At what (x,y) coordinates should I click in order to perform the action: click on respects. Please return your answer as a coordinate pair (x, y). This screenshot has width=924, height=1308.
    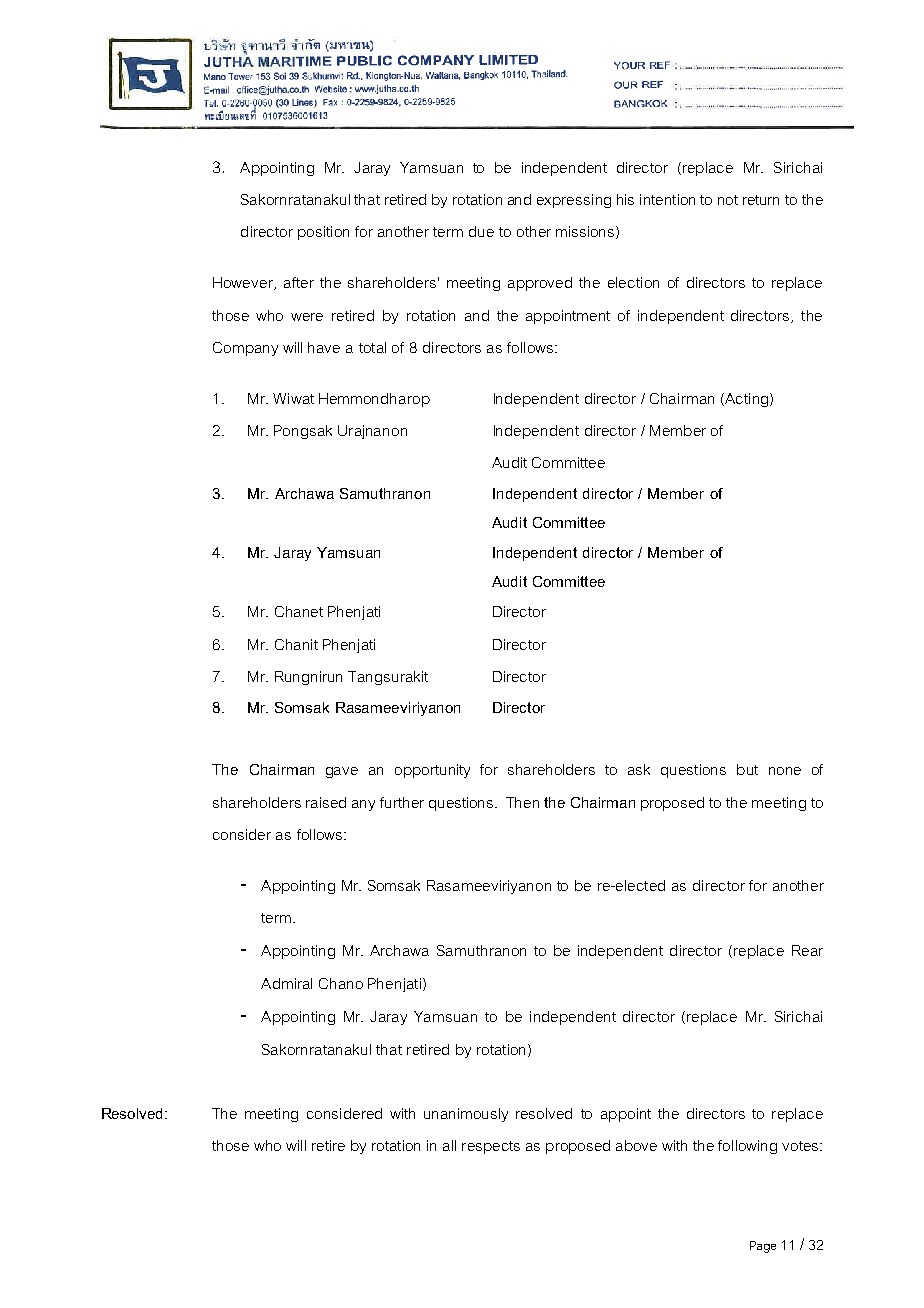
    Looking at the image, I should click on (491, 1147).
